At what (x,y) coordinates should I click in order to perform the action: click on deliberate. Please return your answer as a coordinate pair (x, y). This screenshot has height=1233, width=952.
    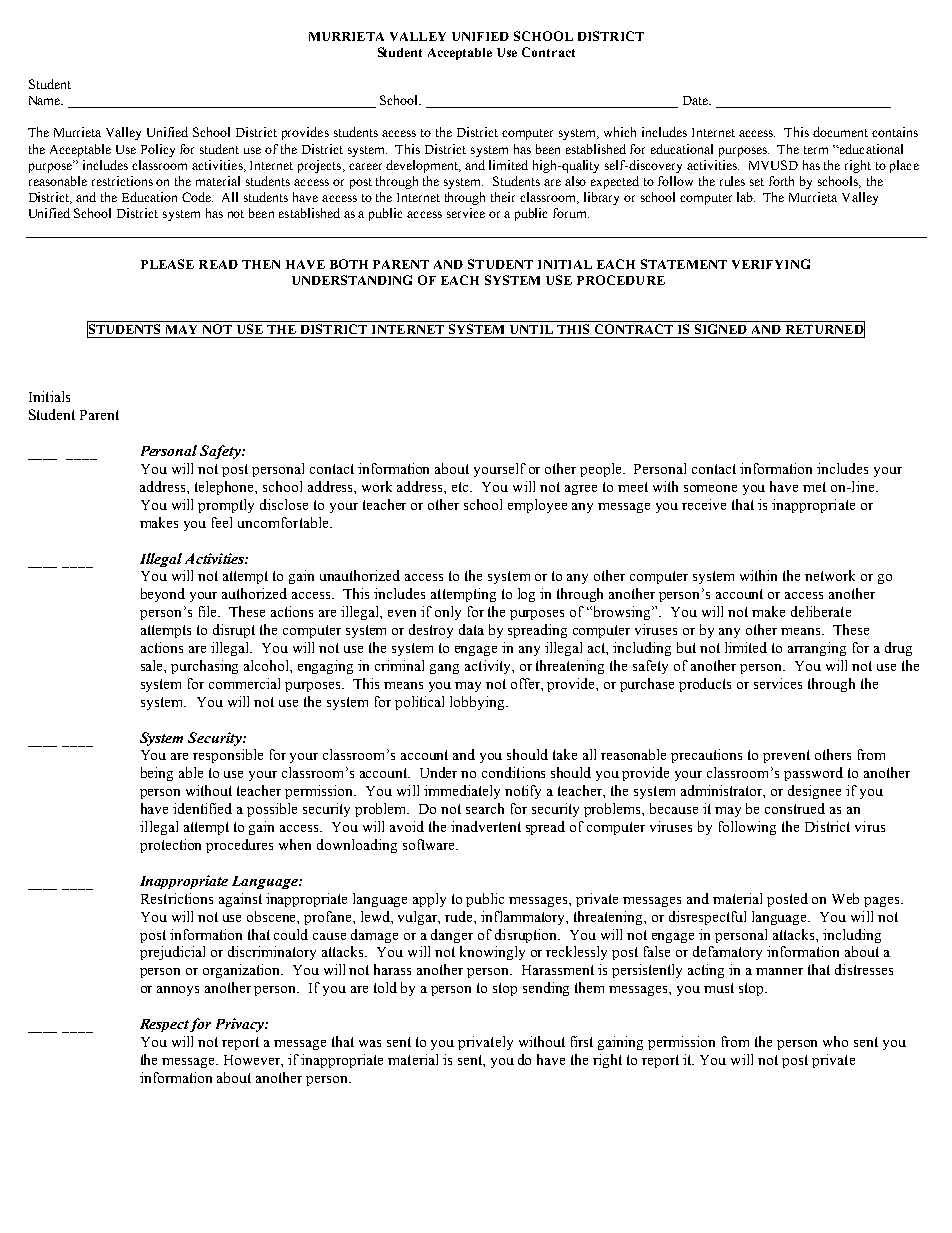
    Looking at the image, I should click on (821, 611).
